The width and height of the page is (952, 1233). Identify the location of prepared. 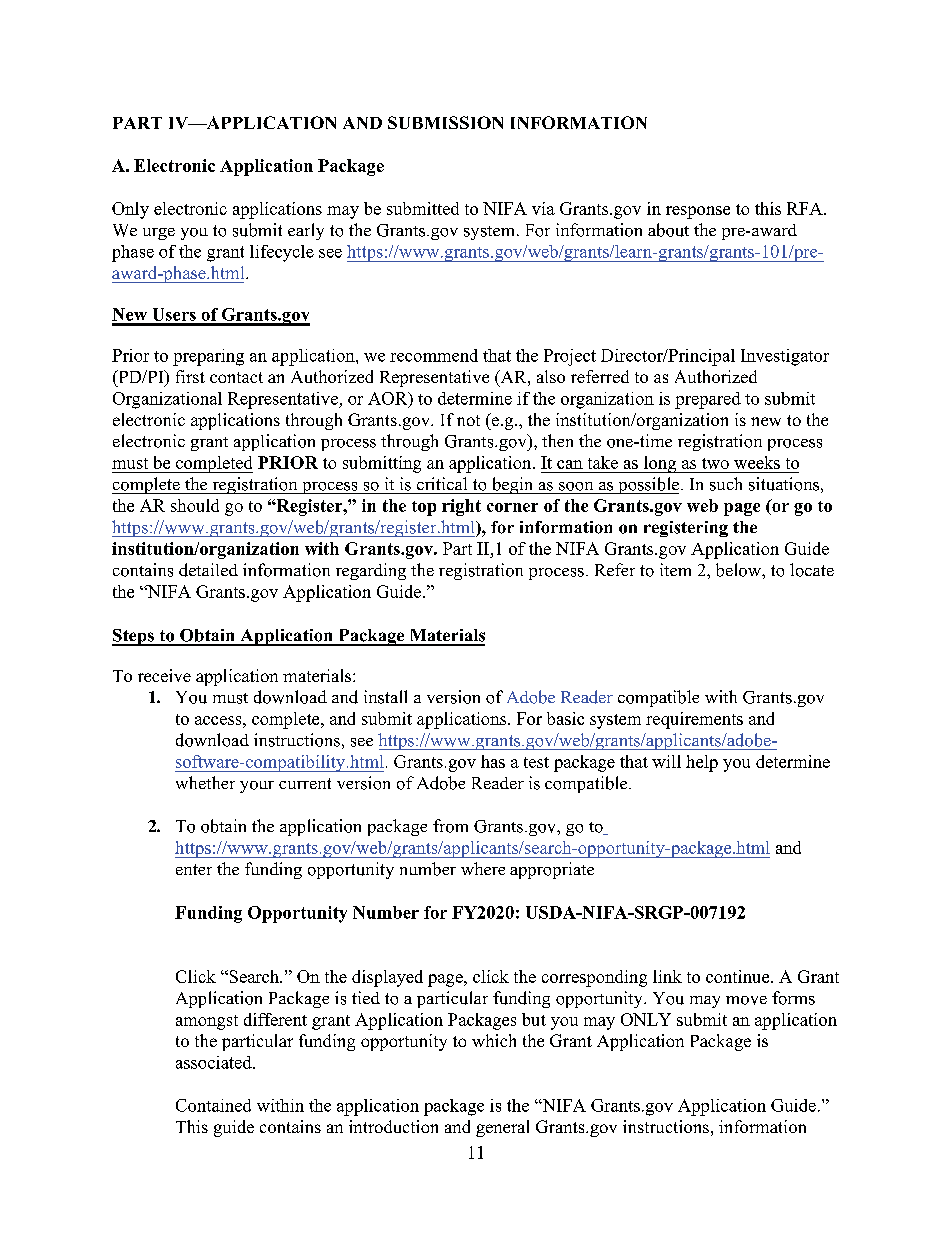
(708, 400).
